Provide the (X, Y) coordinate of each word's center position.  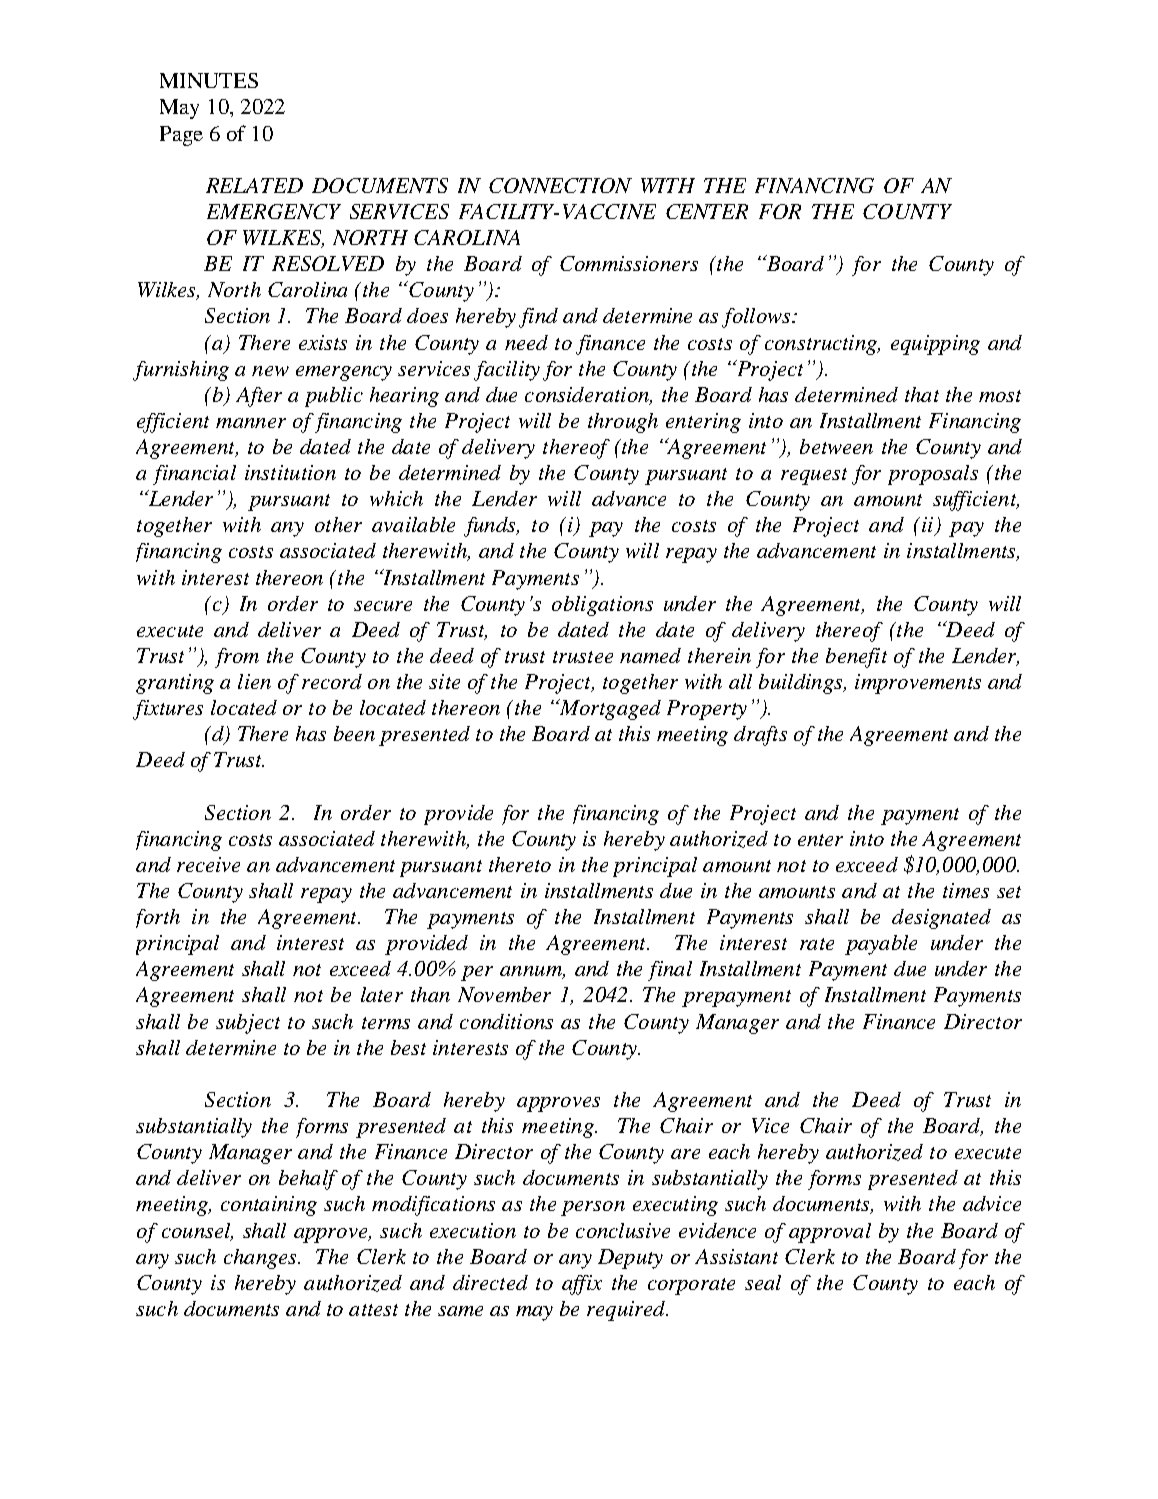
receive (208, 864)
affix (582, 1285)
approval (830, 1233)
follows (757, 318)
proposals (933, 475)
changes (261, 1259)
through (623, 423)
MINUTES (209, 80)
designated (941, 919)
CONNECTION (560, 185)
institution (290, 472)
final (670, 971)
